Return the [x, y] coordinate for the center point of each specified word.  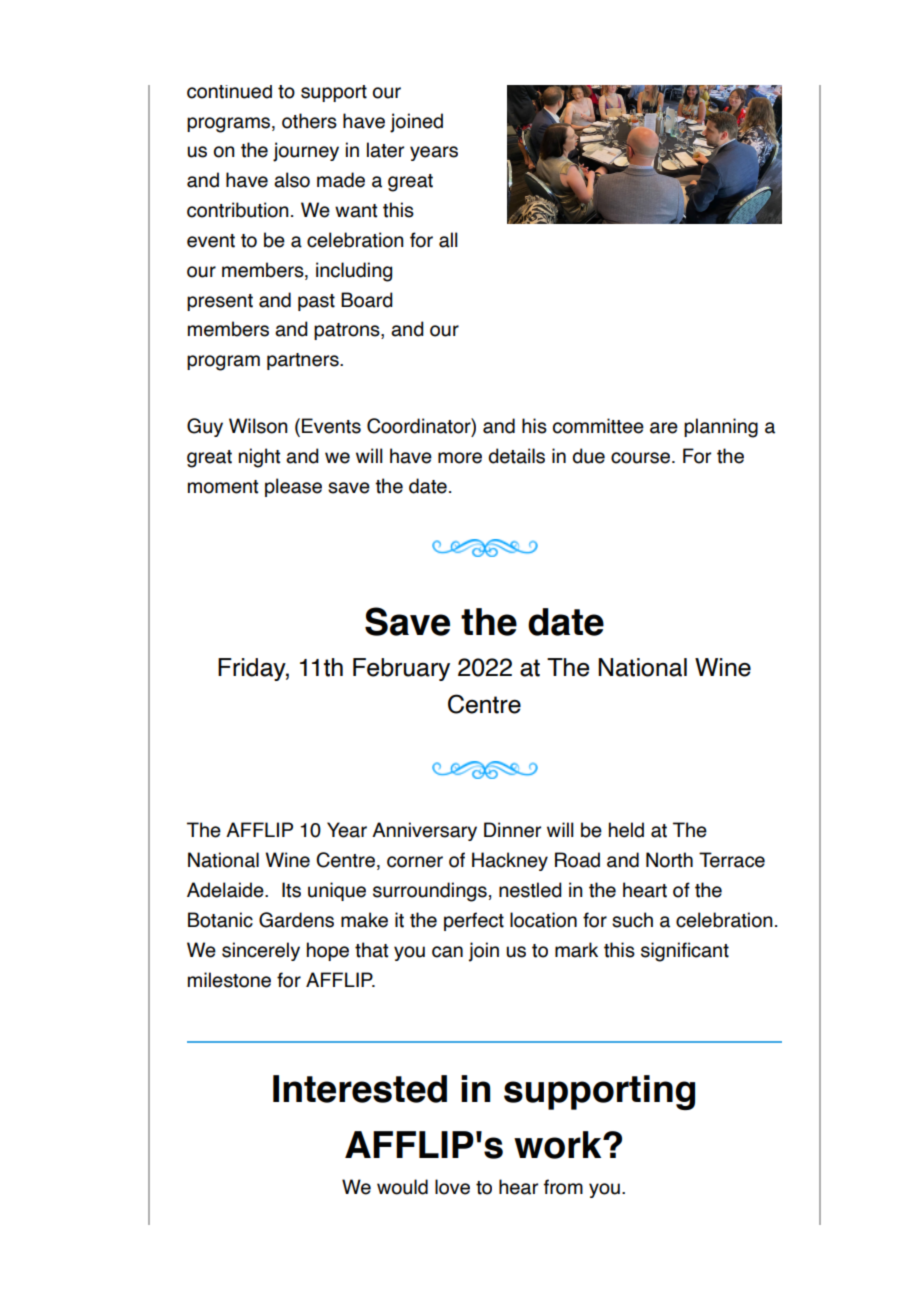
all [448, 240]
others [309, 121]
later [385, 150]
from [563, 1187]
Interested [360, 1089]
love [452, 1187]
